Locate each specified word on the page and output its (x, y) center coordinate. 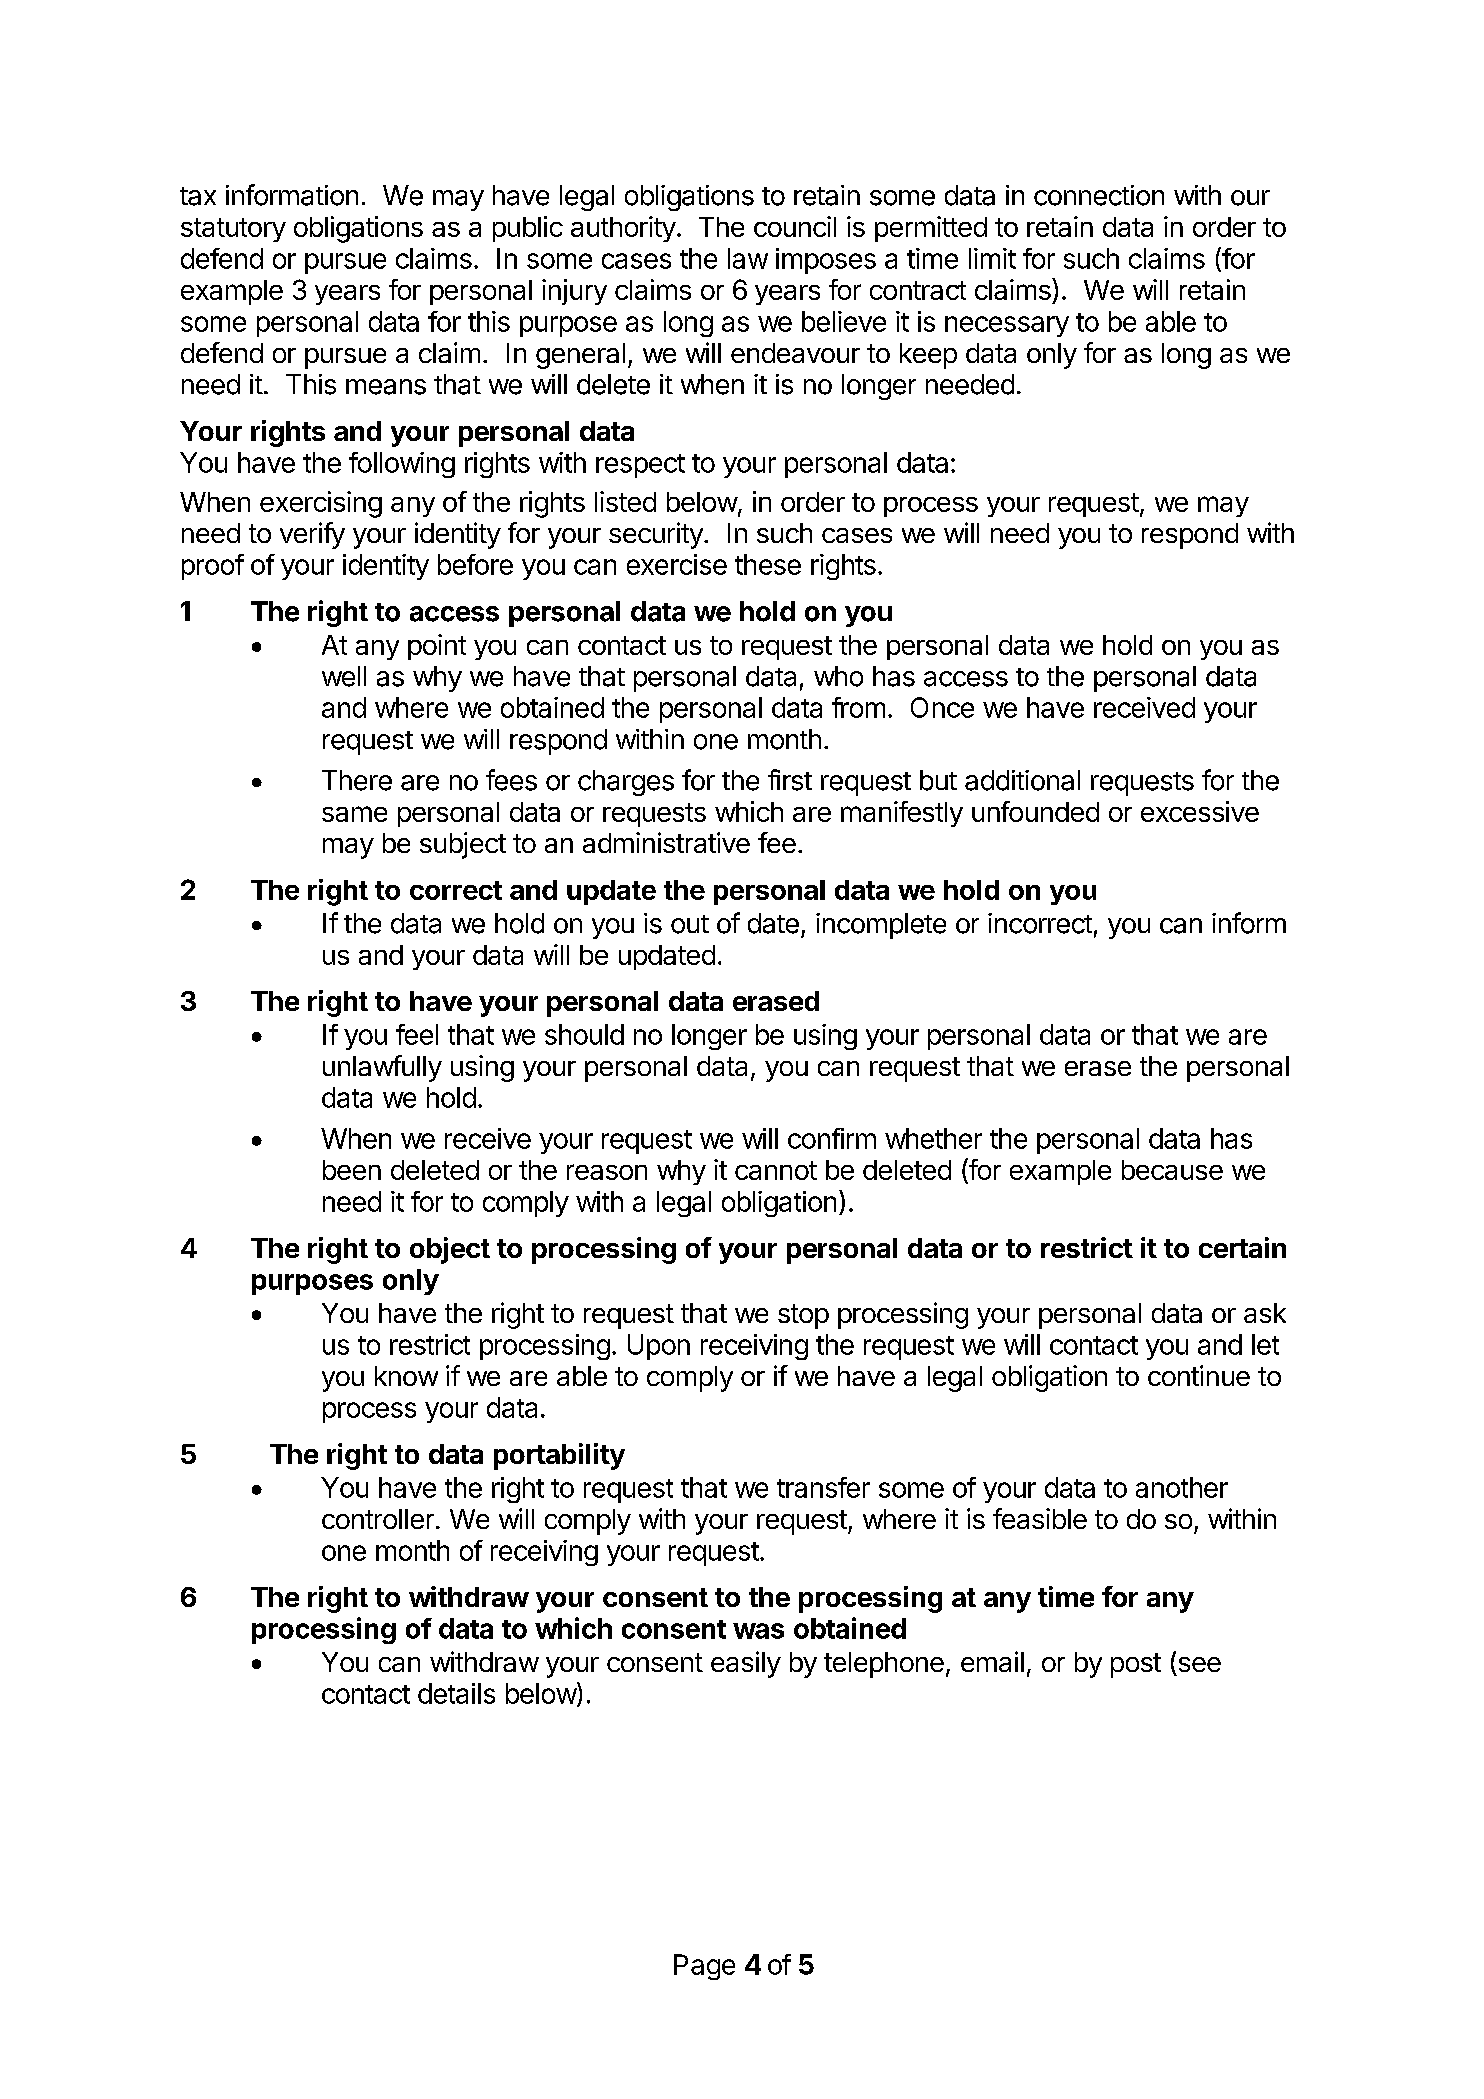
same (354, 814)
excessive (1200, 811)
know (406, 1376)
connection (1099, 195)
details (456, 1693)
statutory (233, 230)
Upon (659, 1347)
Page (704, 1967)
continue (1199, 1375)
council (795, 226)
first (790, 780)
